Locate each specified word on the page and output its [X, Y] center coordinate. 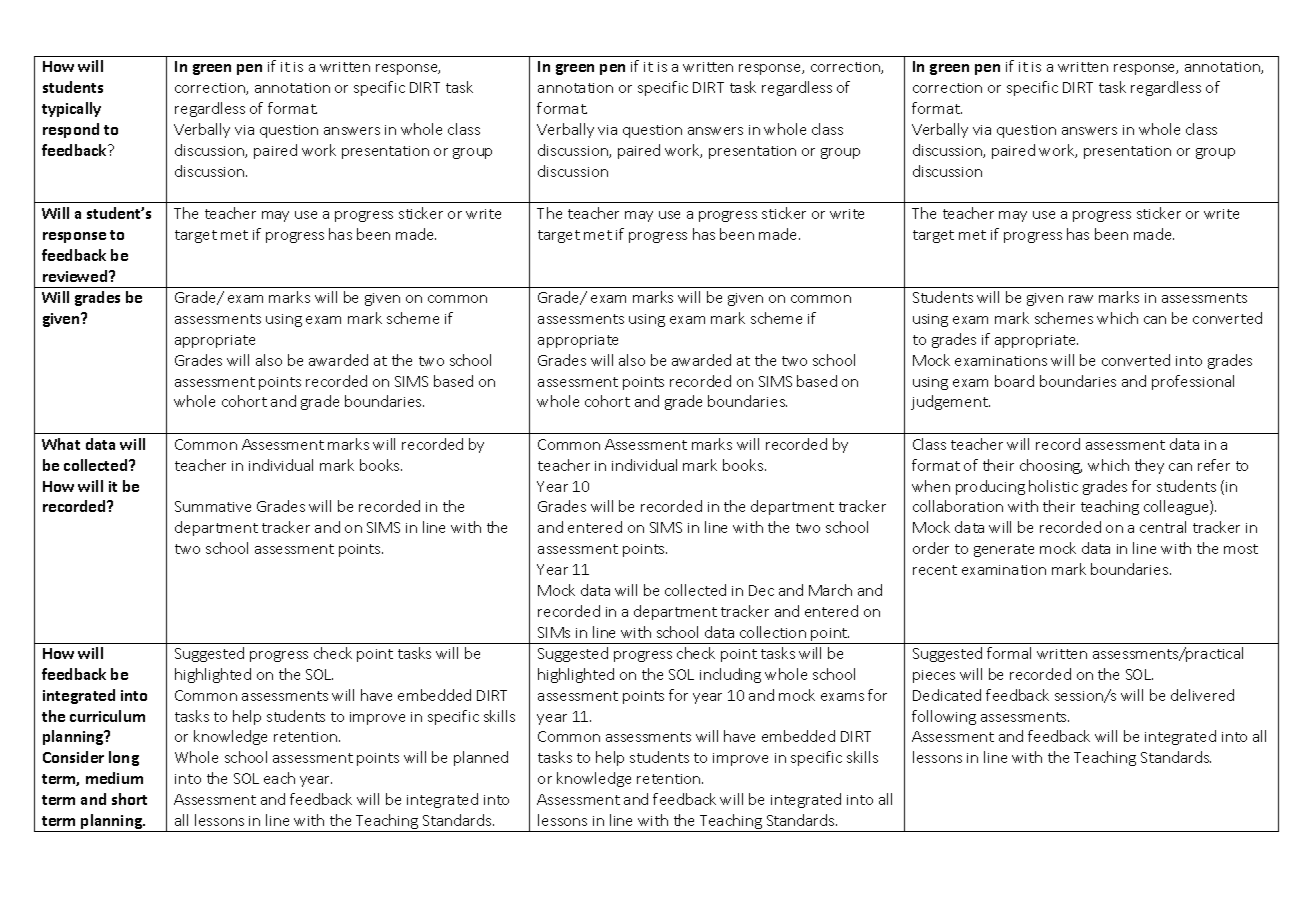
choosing [1051, 466]
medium [114, 778]
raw [1081, 299]
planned [481, 758]
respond [71, 130]
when [931, 486]
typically [71, 109]
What [61, 444]
